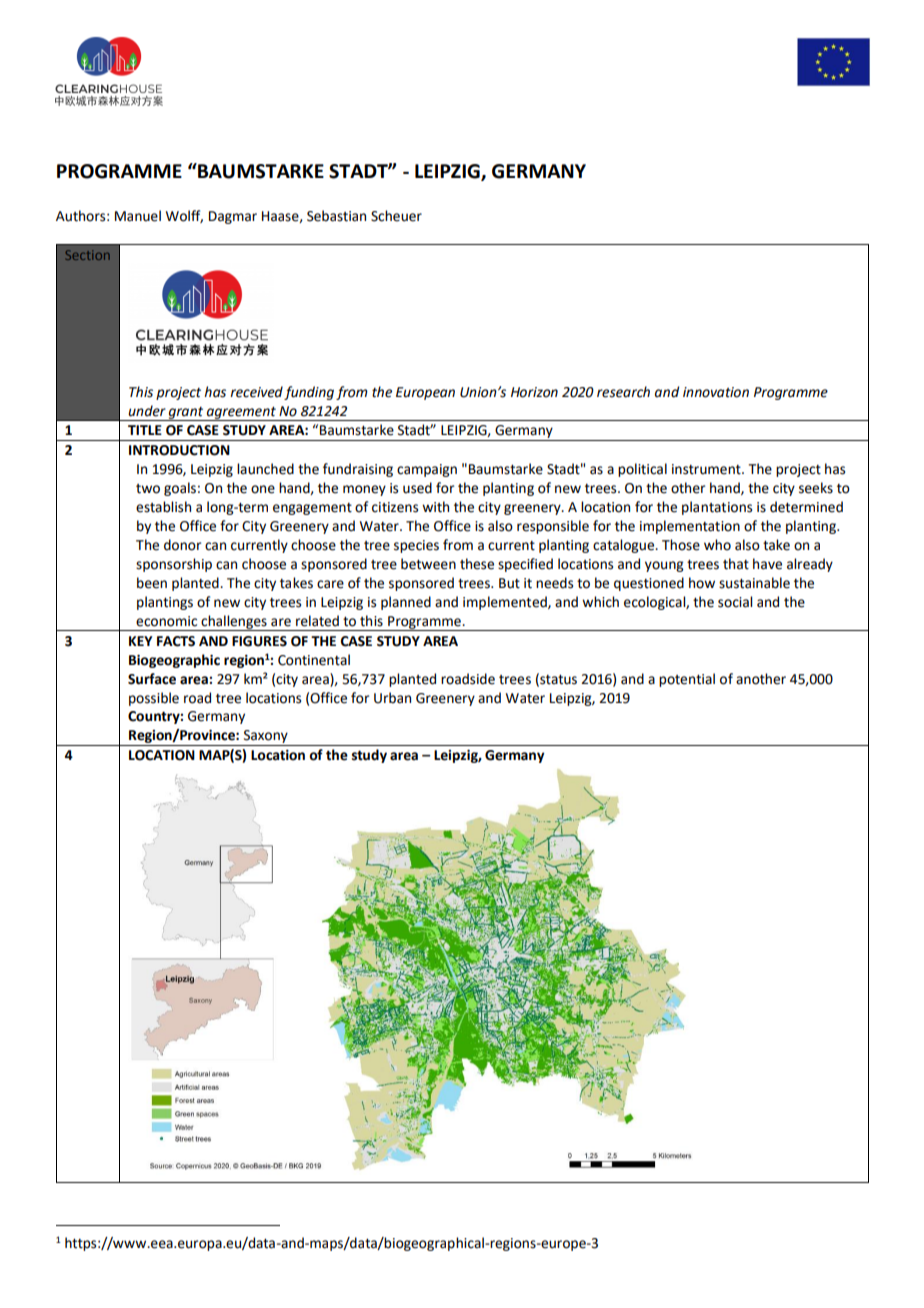 The image size is (924, 1308). What do you see at coordinates (736, 564) in the image?
I see `that` at bounding box center [736, 564].
